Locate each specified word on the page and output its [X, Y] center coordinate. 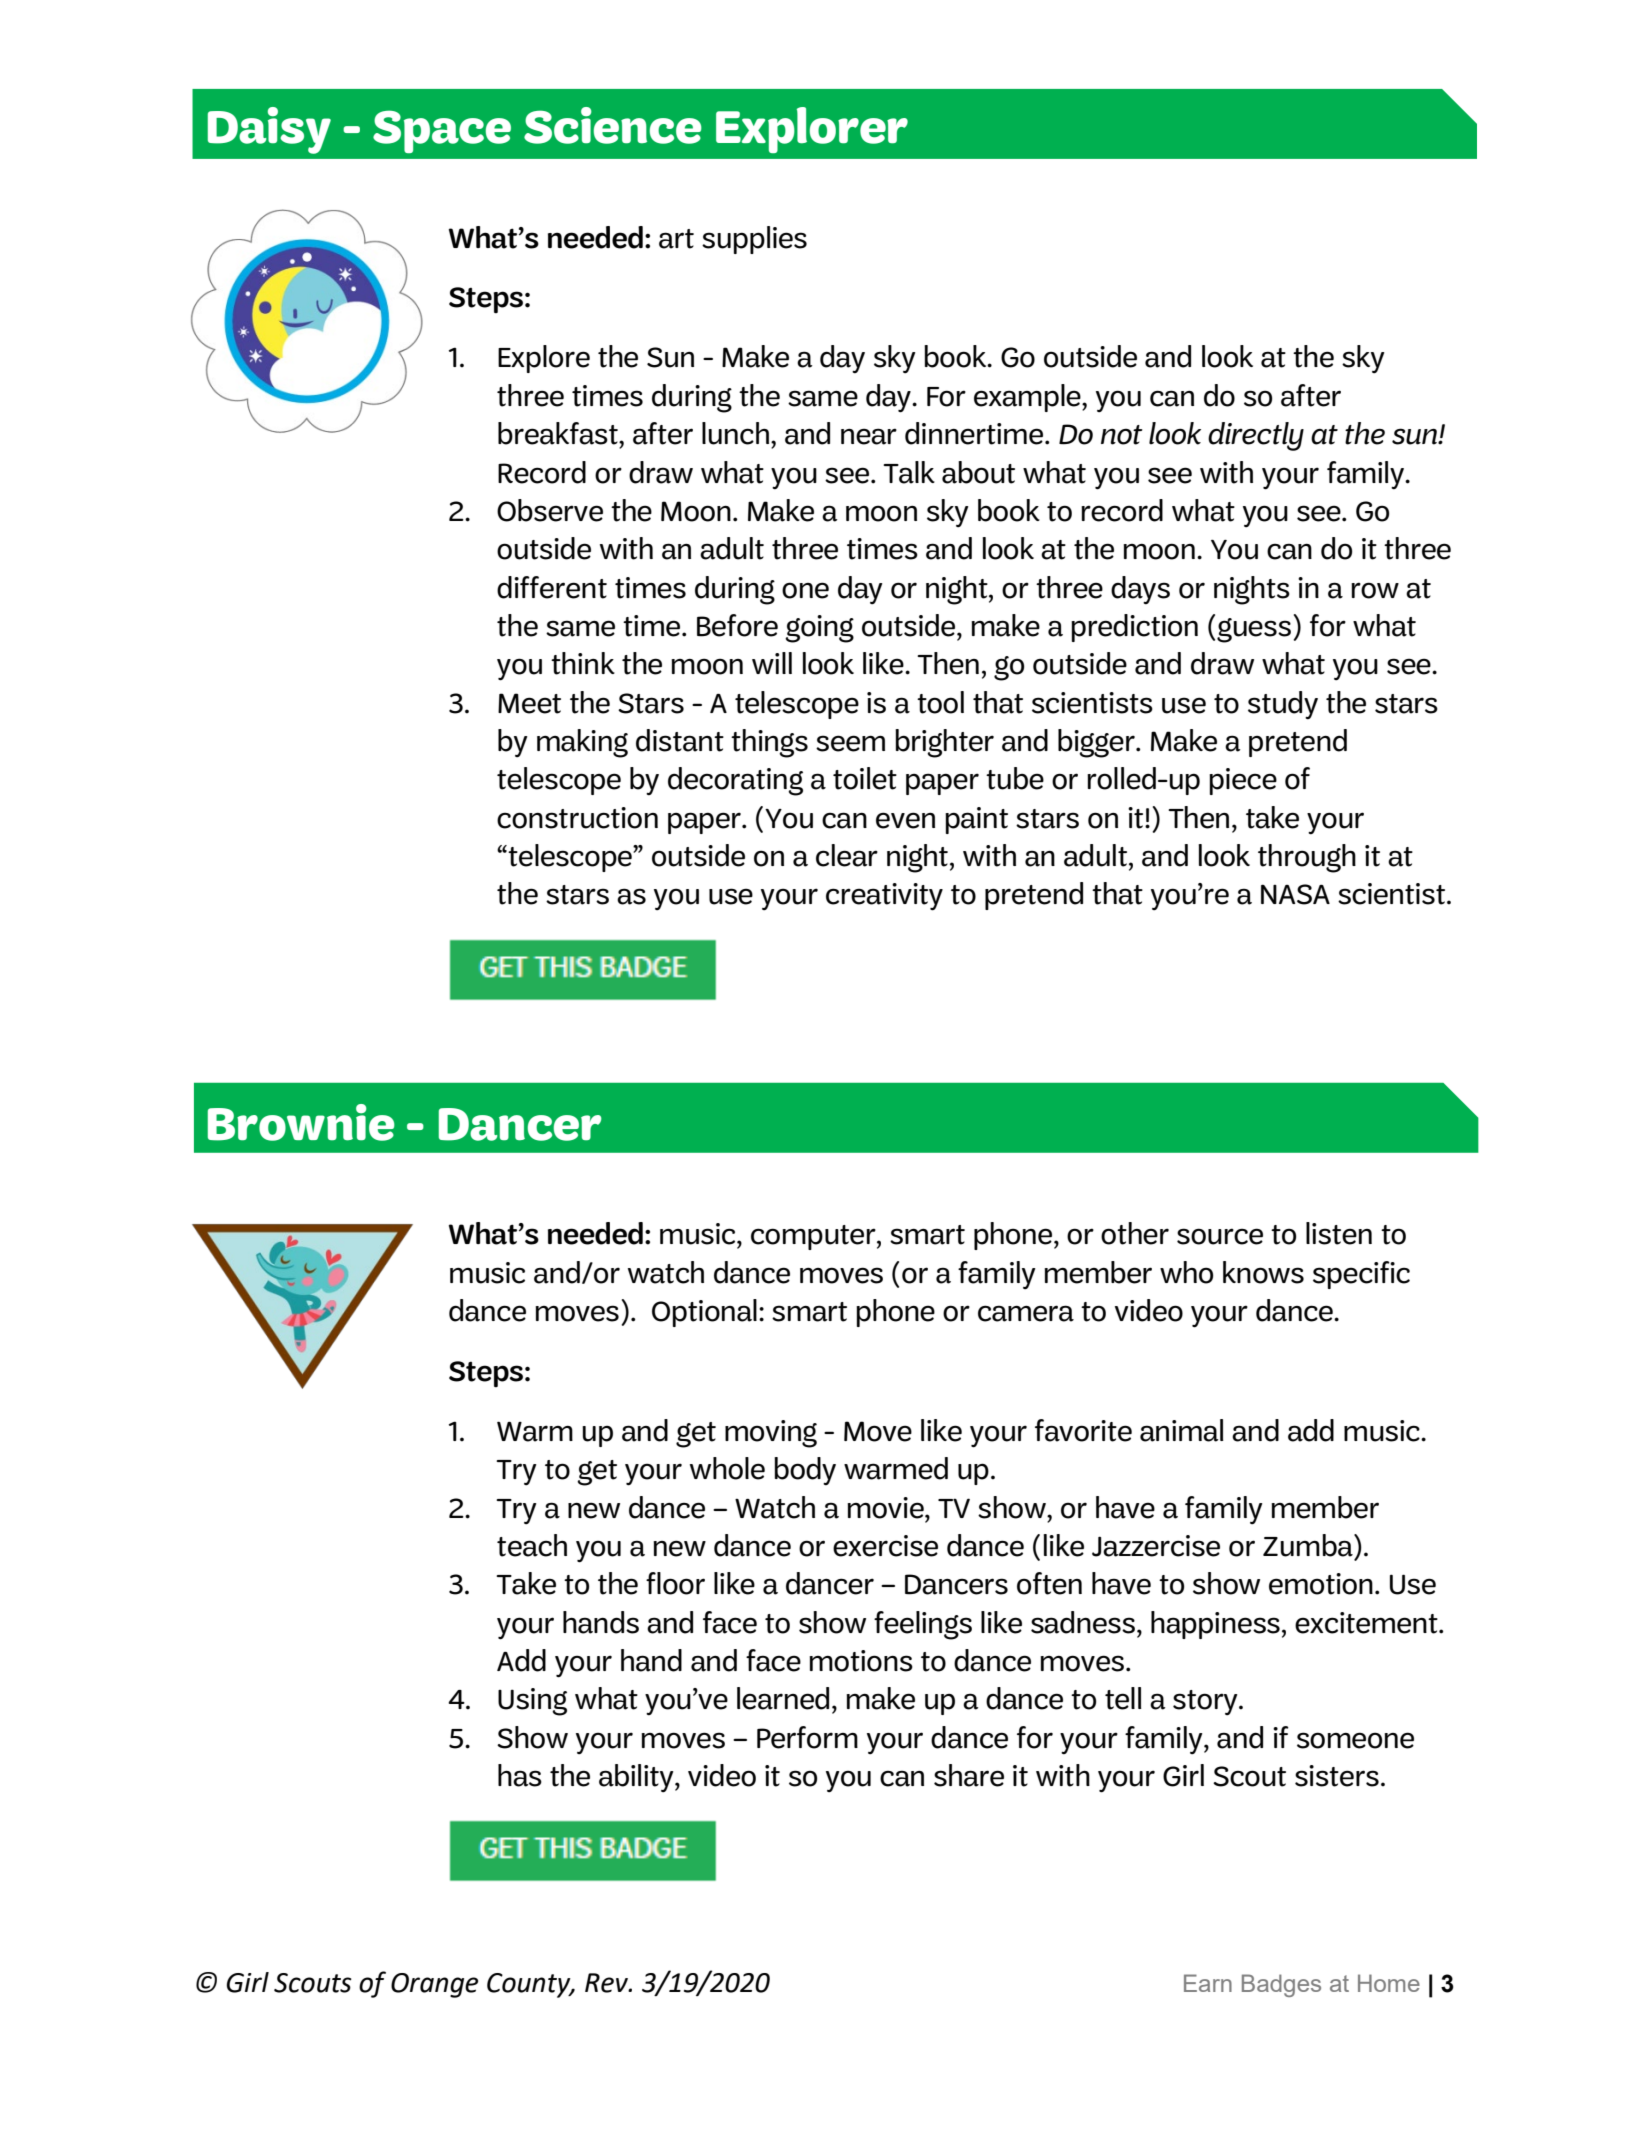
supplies [754, 240]
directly [1256, 436]
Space [442, 131]
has [520, 1775]
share [969, 1775]
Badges [1281, 1985]
